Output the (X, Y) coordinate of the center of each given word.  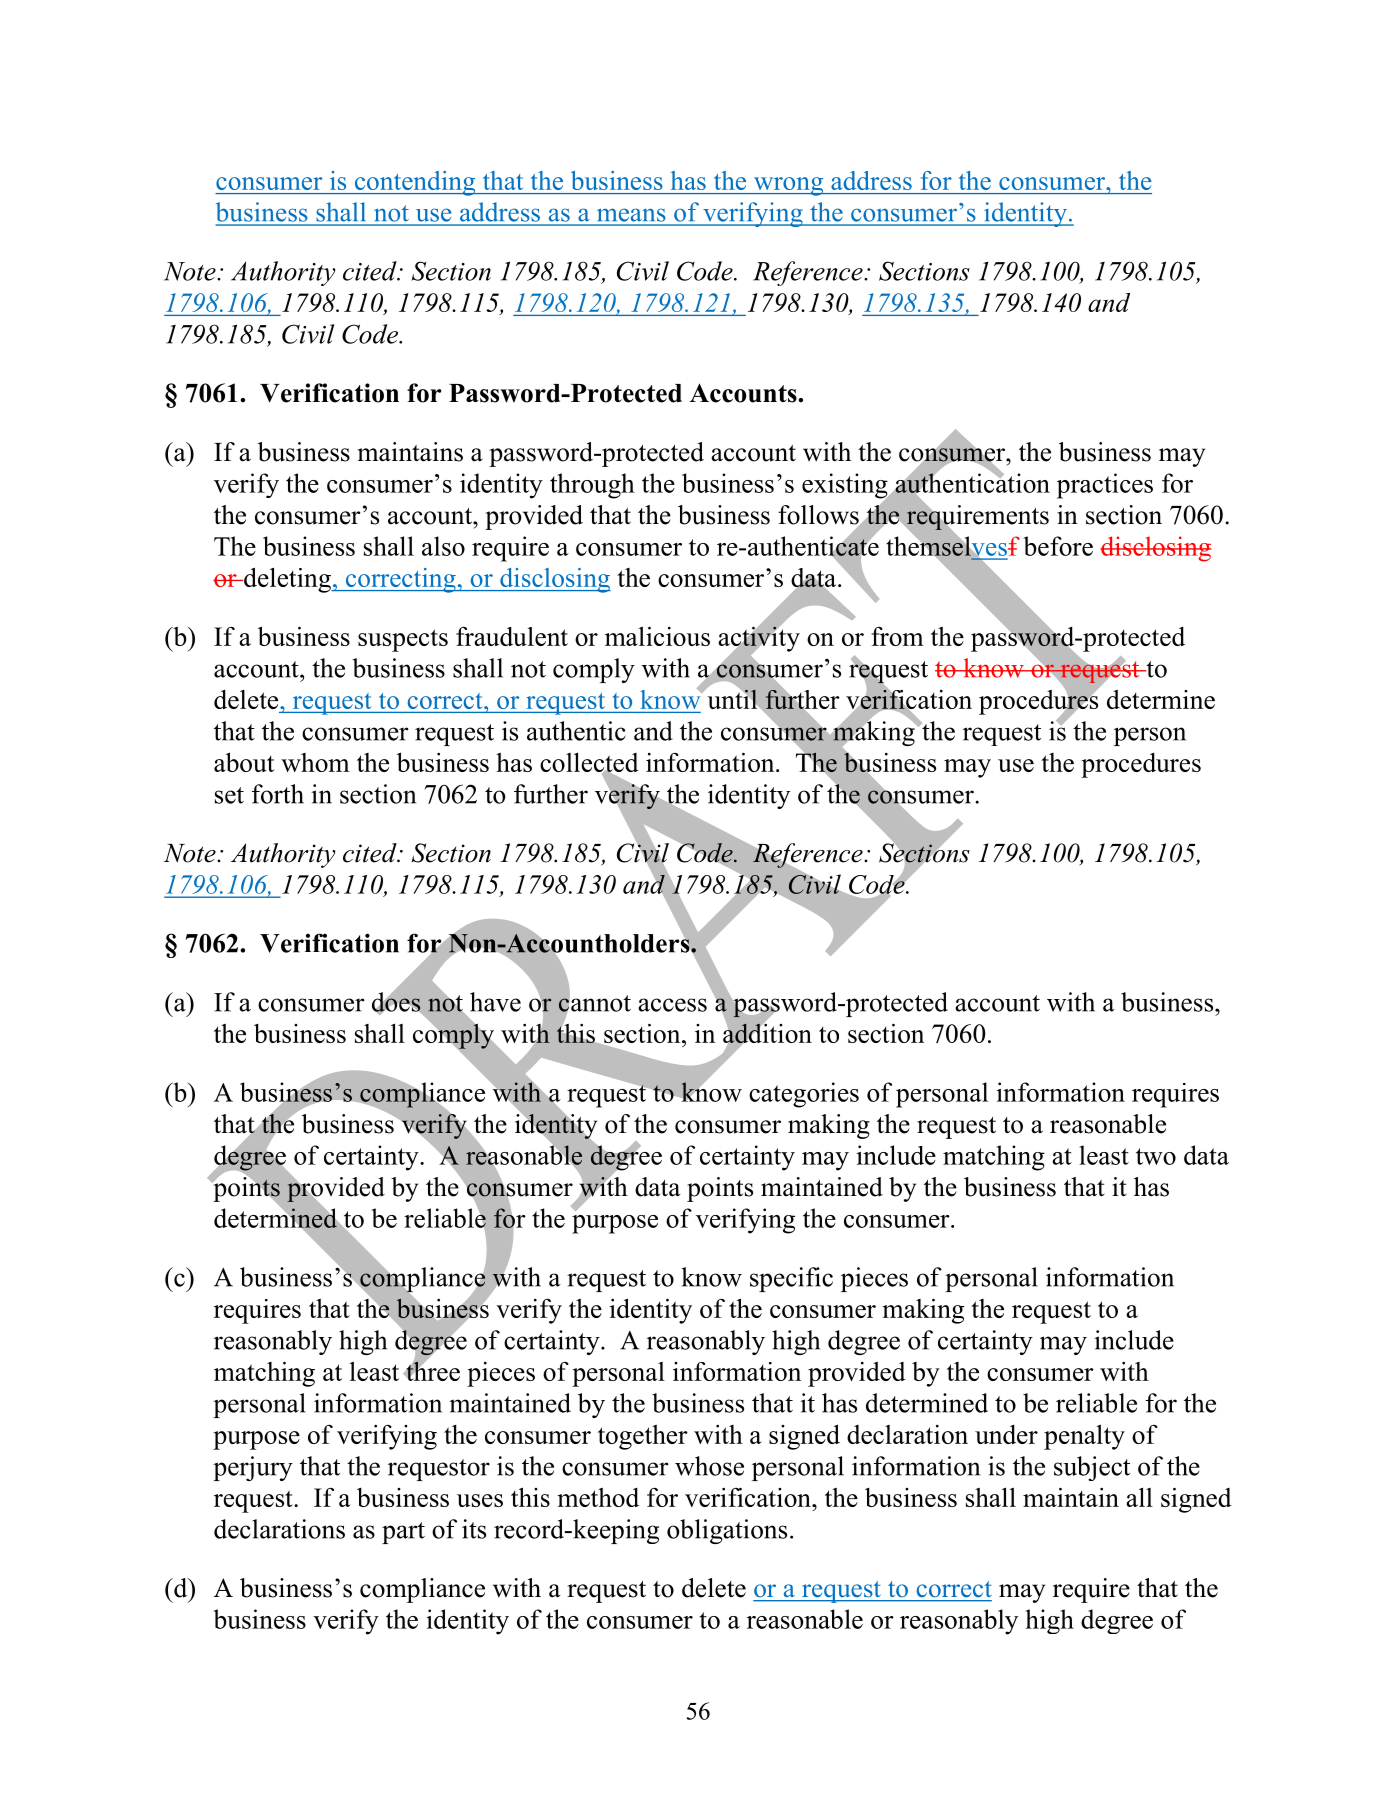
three (432, 1370)
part (403, 1533)
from (897, 636)
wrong (788, 186)
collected (589, 763)
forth (278, 794)
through (592, 486)
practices (1105, 486)
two (1156, 1156)
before (1058, 546)
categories (804, 1095)
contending (415, 183)
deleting (287, 580)
